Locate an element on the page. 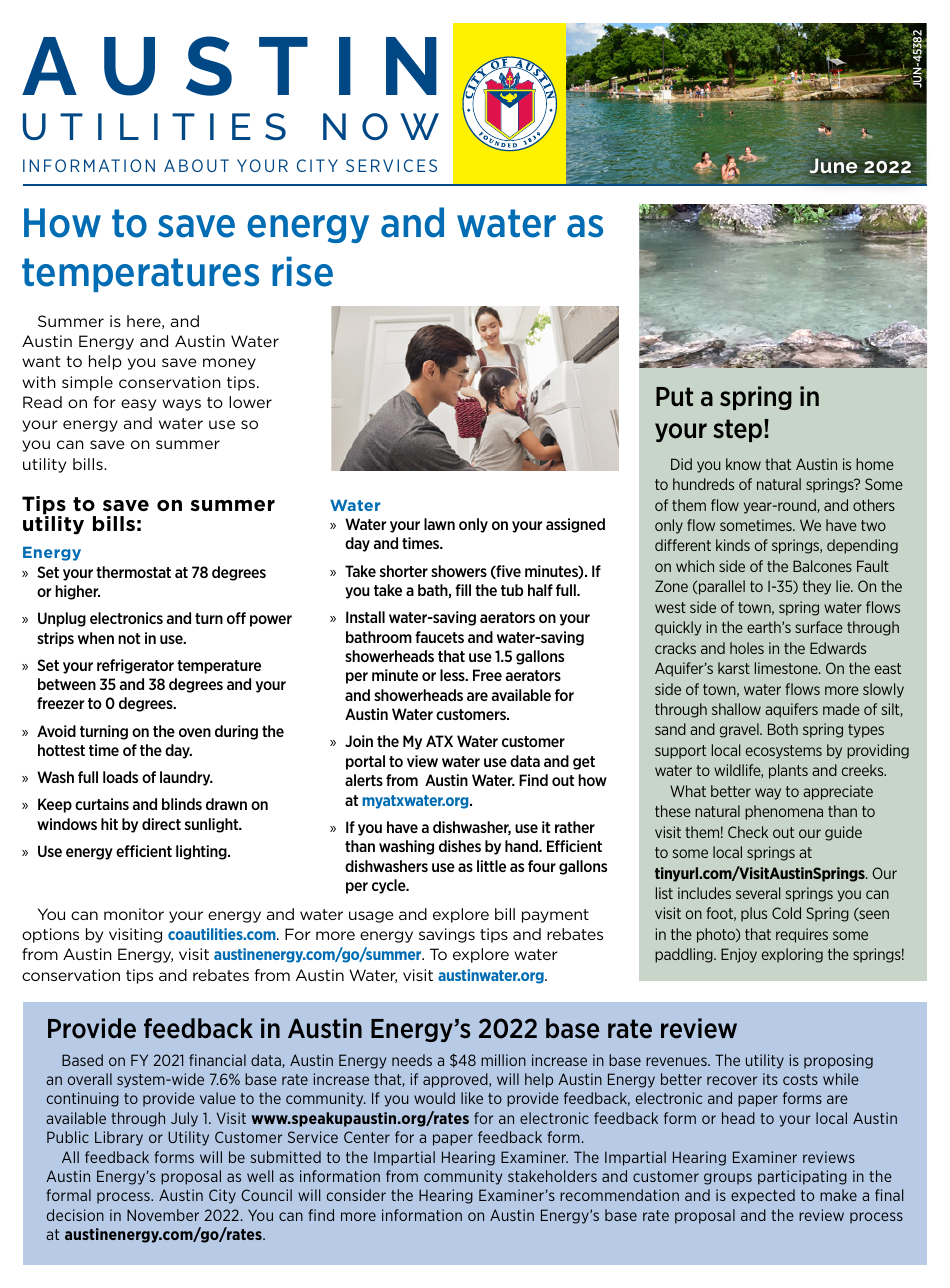 The width and height of the page is (950, 1288). fill is located at coordinates (463, 590).
